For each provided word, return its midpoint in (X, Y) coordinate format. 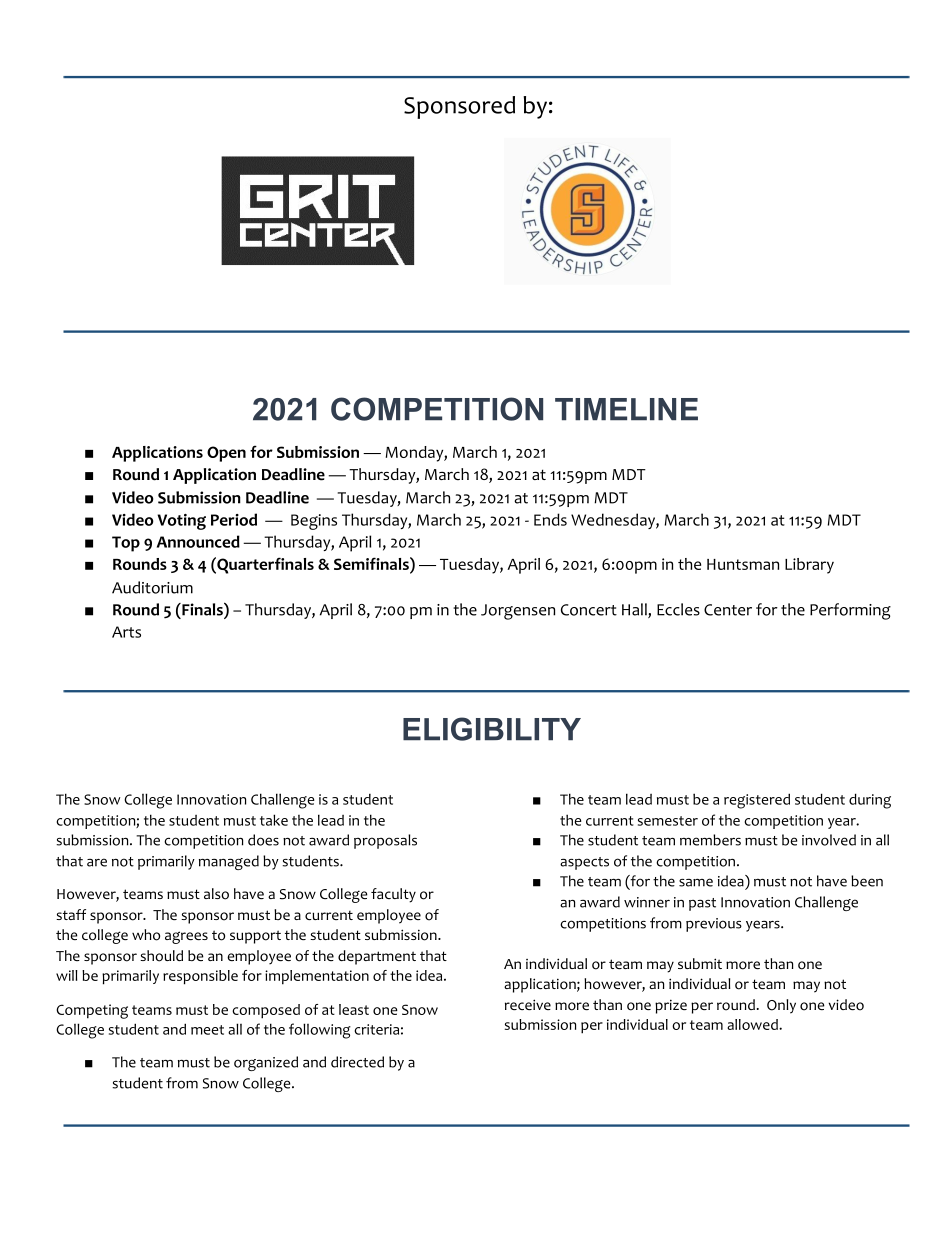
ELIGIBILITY (492, 729)
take (274, 820)
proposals (385, 841)
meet (207, 1030)
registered (757, 801)
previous (714, 925)
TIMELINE (626, 409)
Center (728, 610)
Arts (126, 632)
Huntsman (743, 564)
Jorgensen (518, 612)
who (146, 935)
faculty (393, 895)
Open (226, 454)
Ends (550, 519)
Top (126, 544)
